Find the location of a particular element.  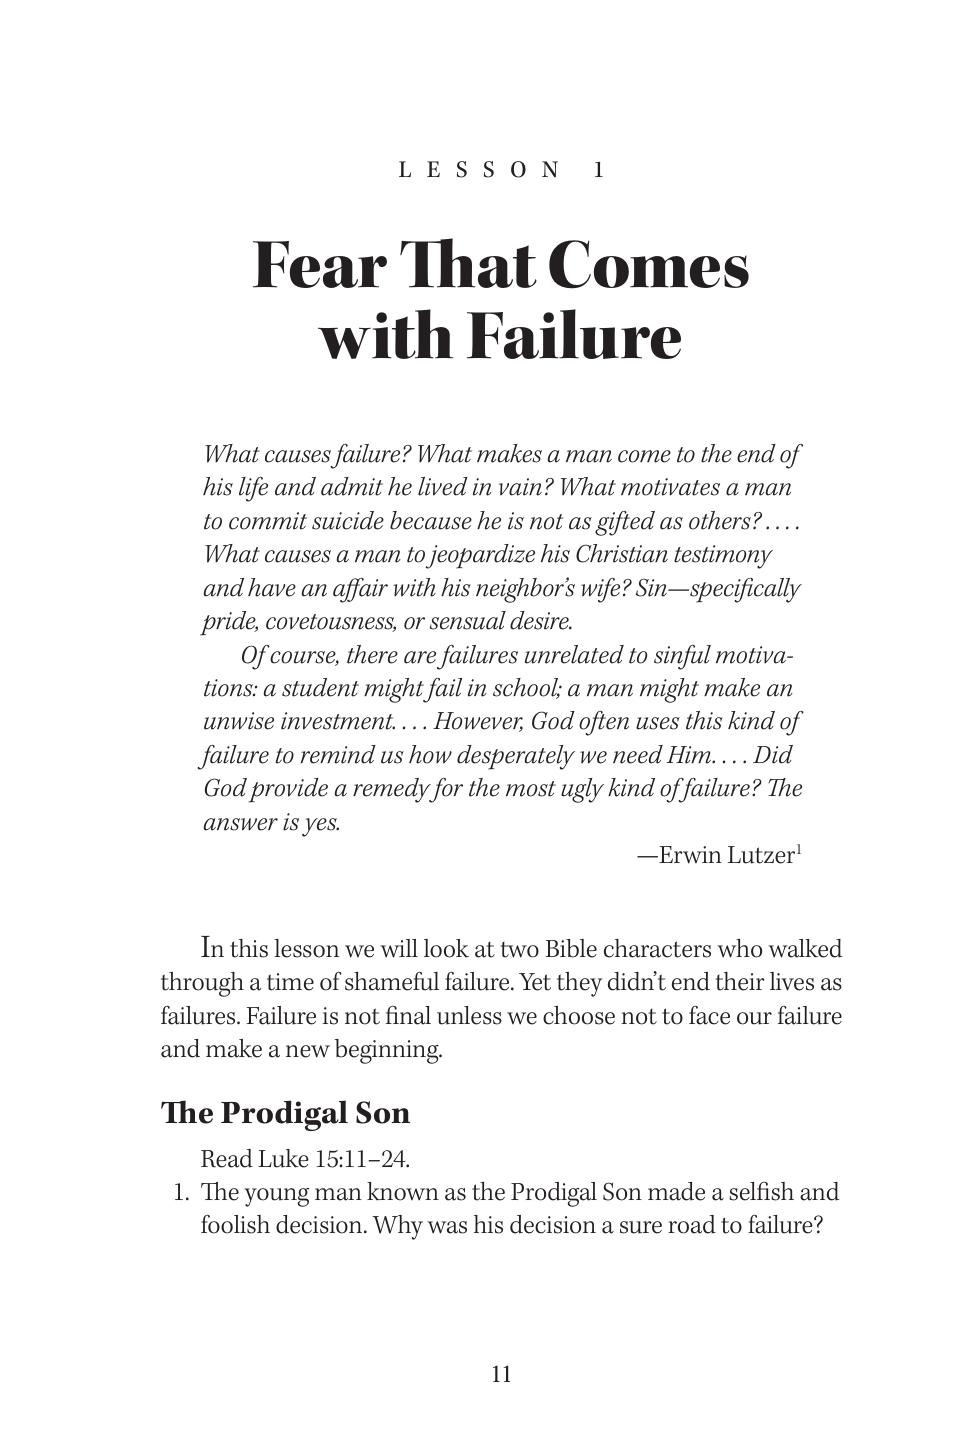

Fear is located at coordinates (320, 264).
